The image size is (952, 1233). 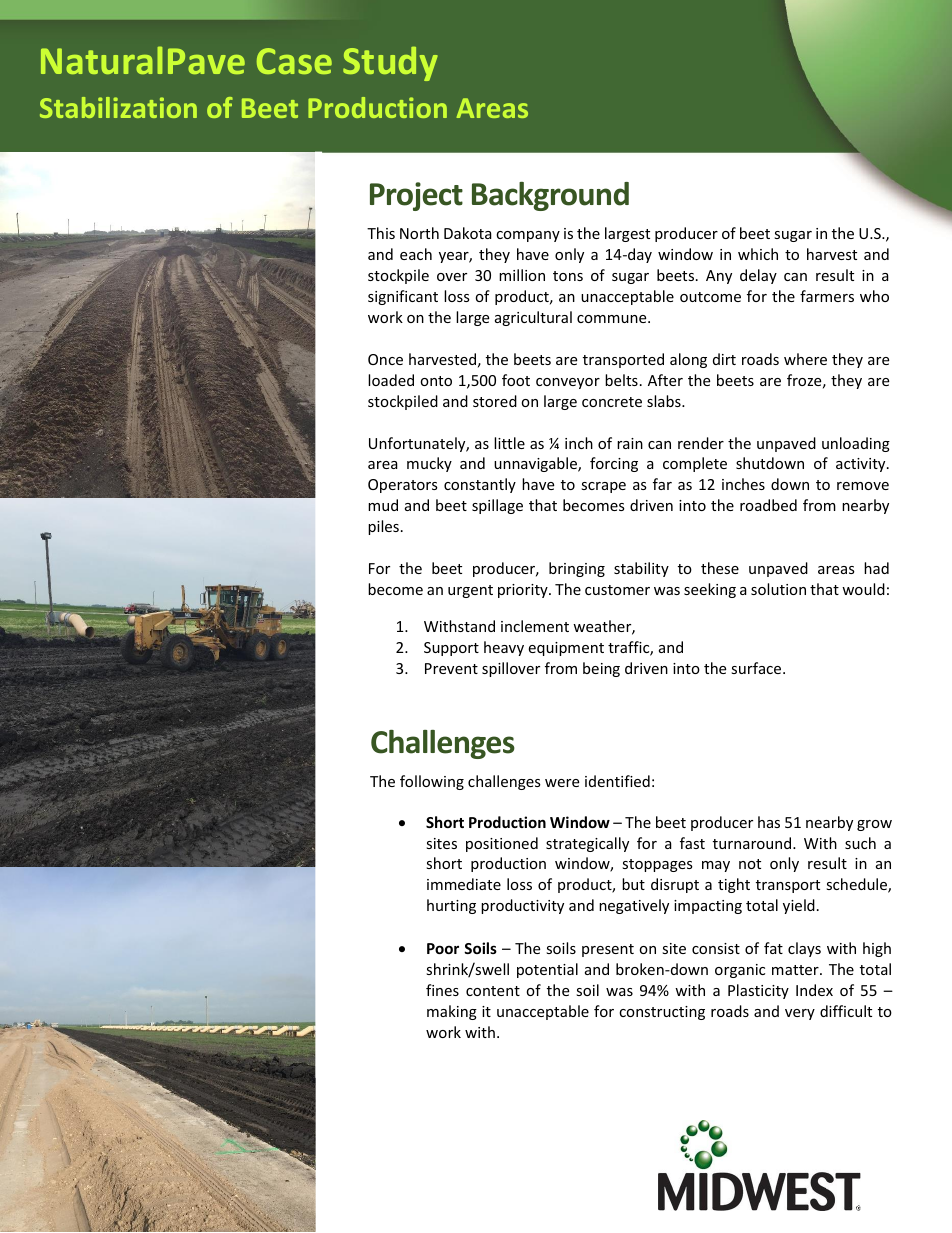 I want to click on spillage, so click(x=497, y=506).
